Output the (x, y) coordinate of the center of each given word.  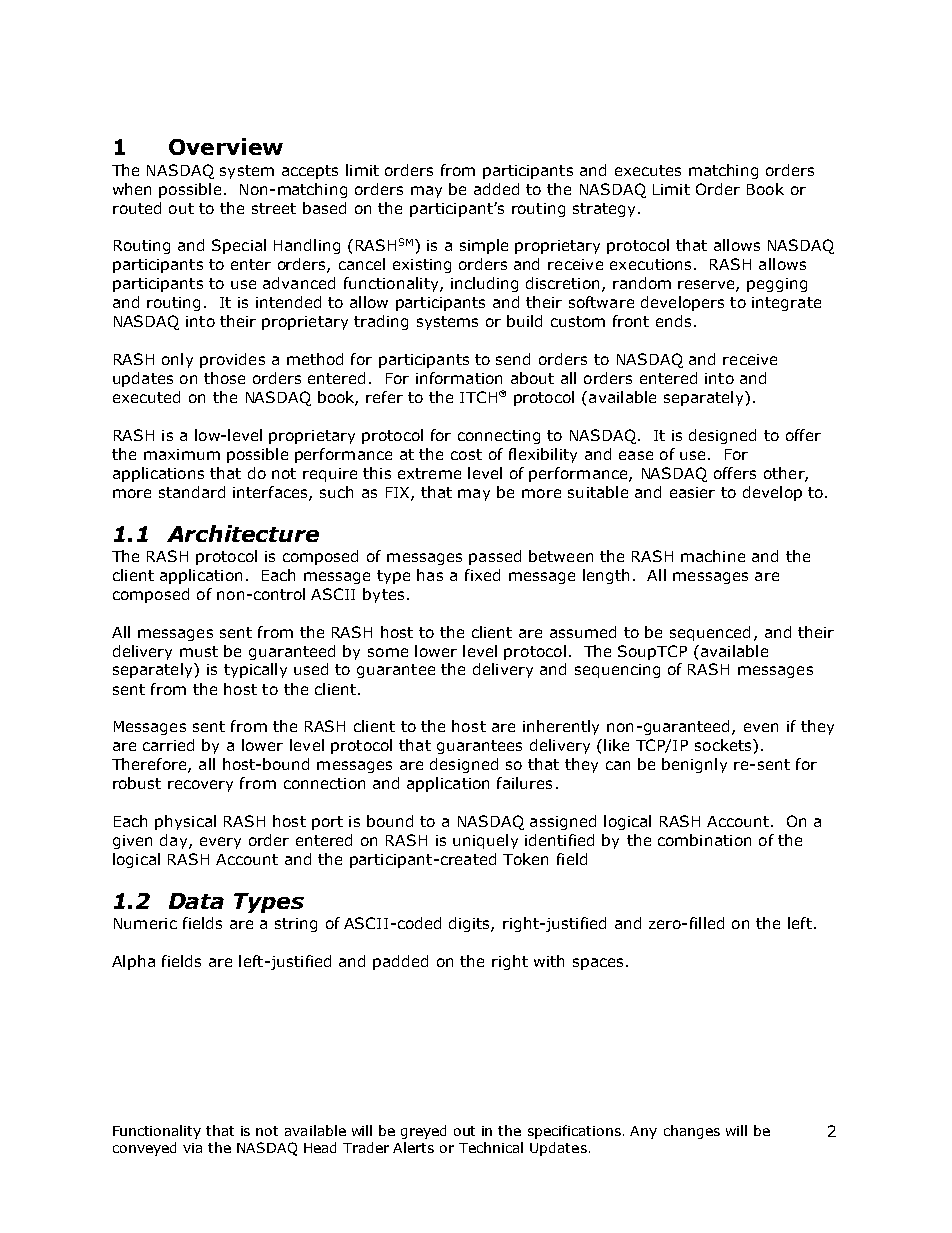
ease (636, 455)
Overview (226, 146)
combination (704, 840)
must (199, 651)
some (388, 652)
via (192, 1148)
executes (648, 170)
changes (692, 1132)
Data (196, 901)
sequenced (710, 633)
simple (484, 246)
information (459, 378)
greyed (423, 1132)
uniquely (485, 841)
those (224, 378)
